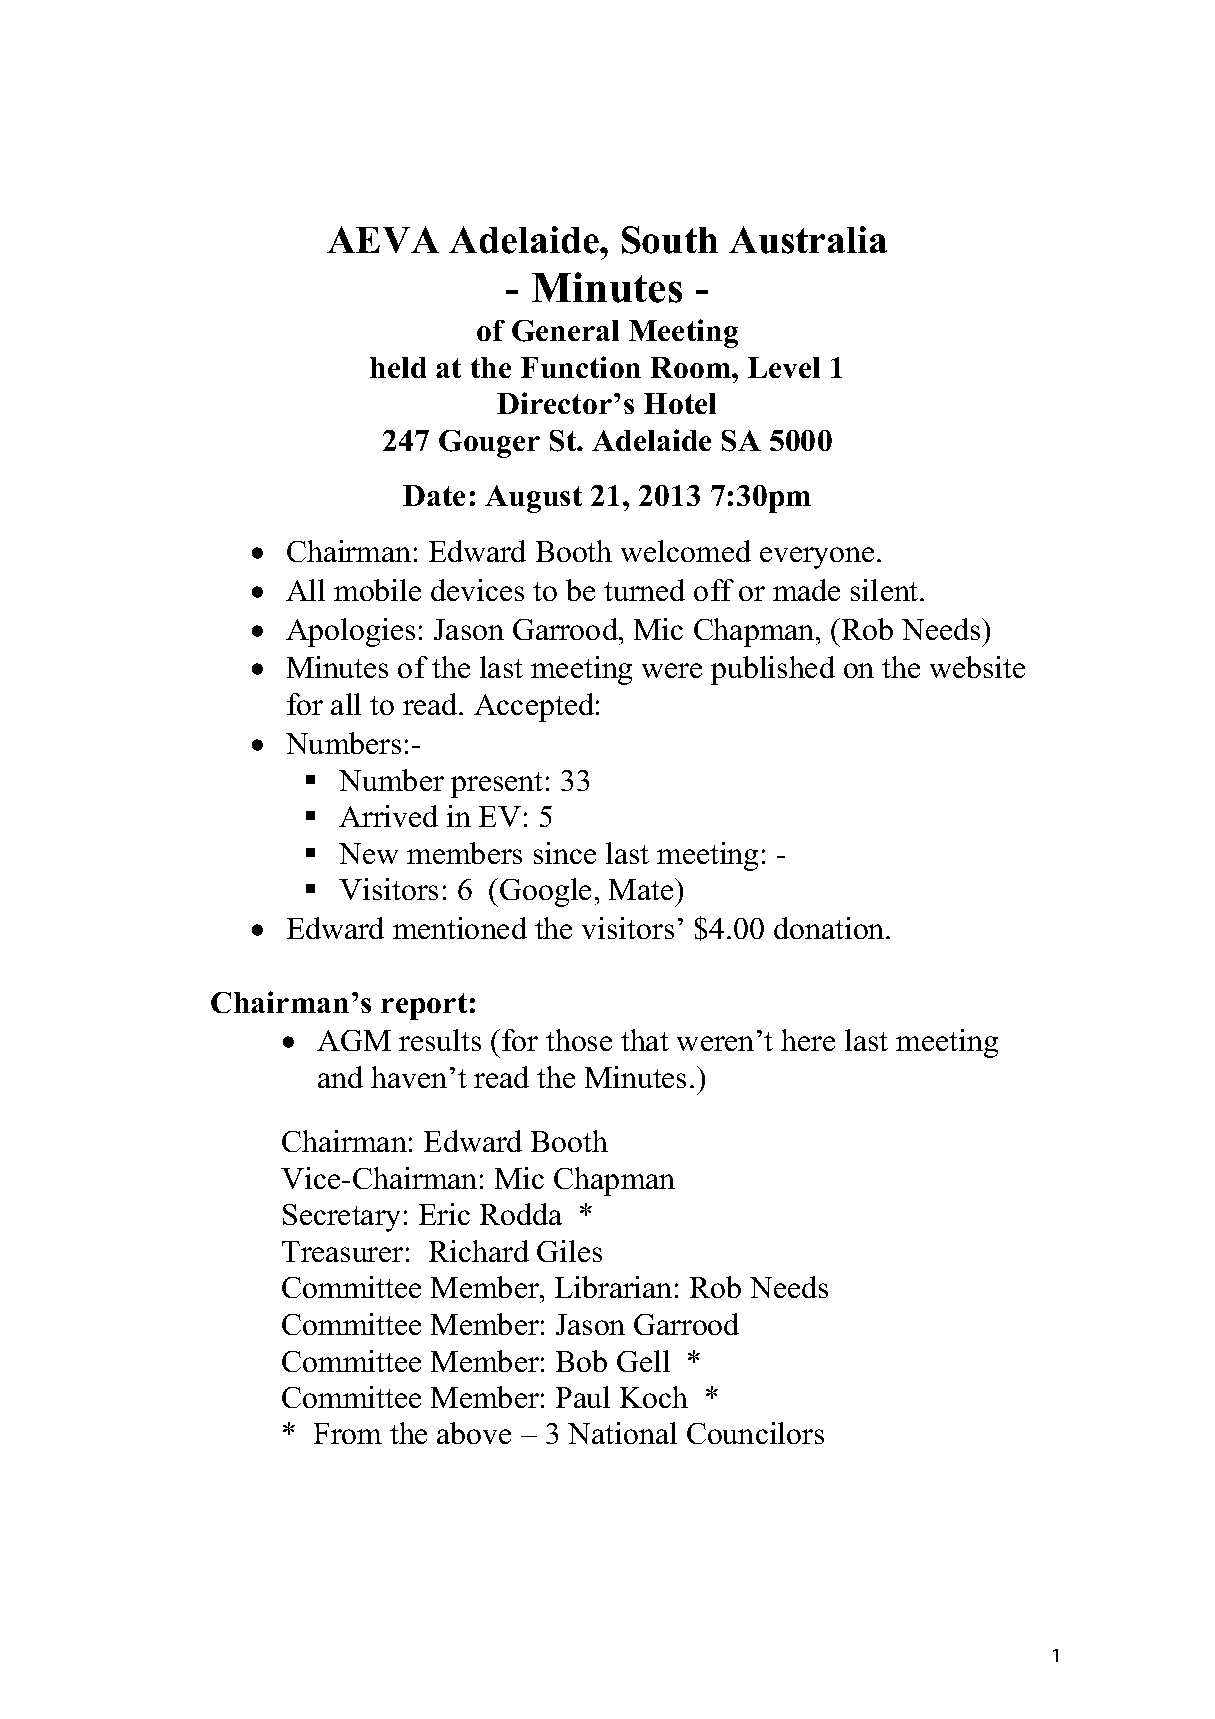 The height and width of the screenshot is (1719, 1215). Describe the element at coordinates (670, 240) in the screenshot. I see `South` at that location.
